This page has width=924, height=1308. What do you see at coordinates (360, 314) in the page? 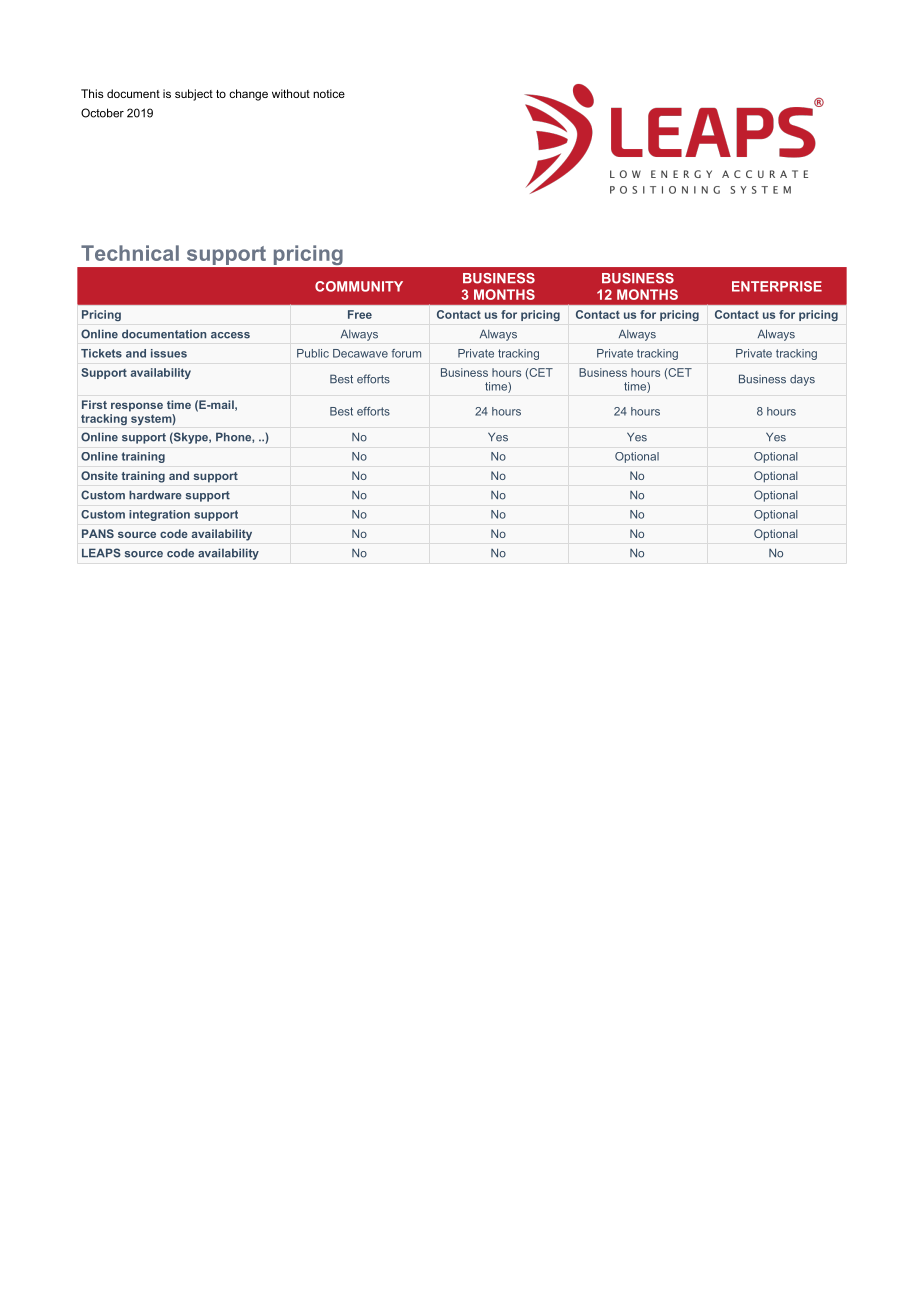
I see `Free` at bounding box center [360, 314].
